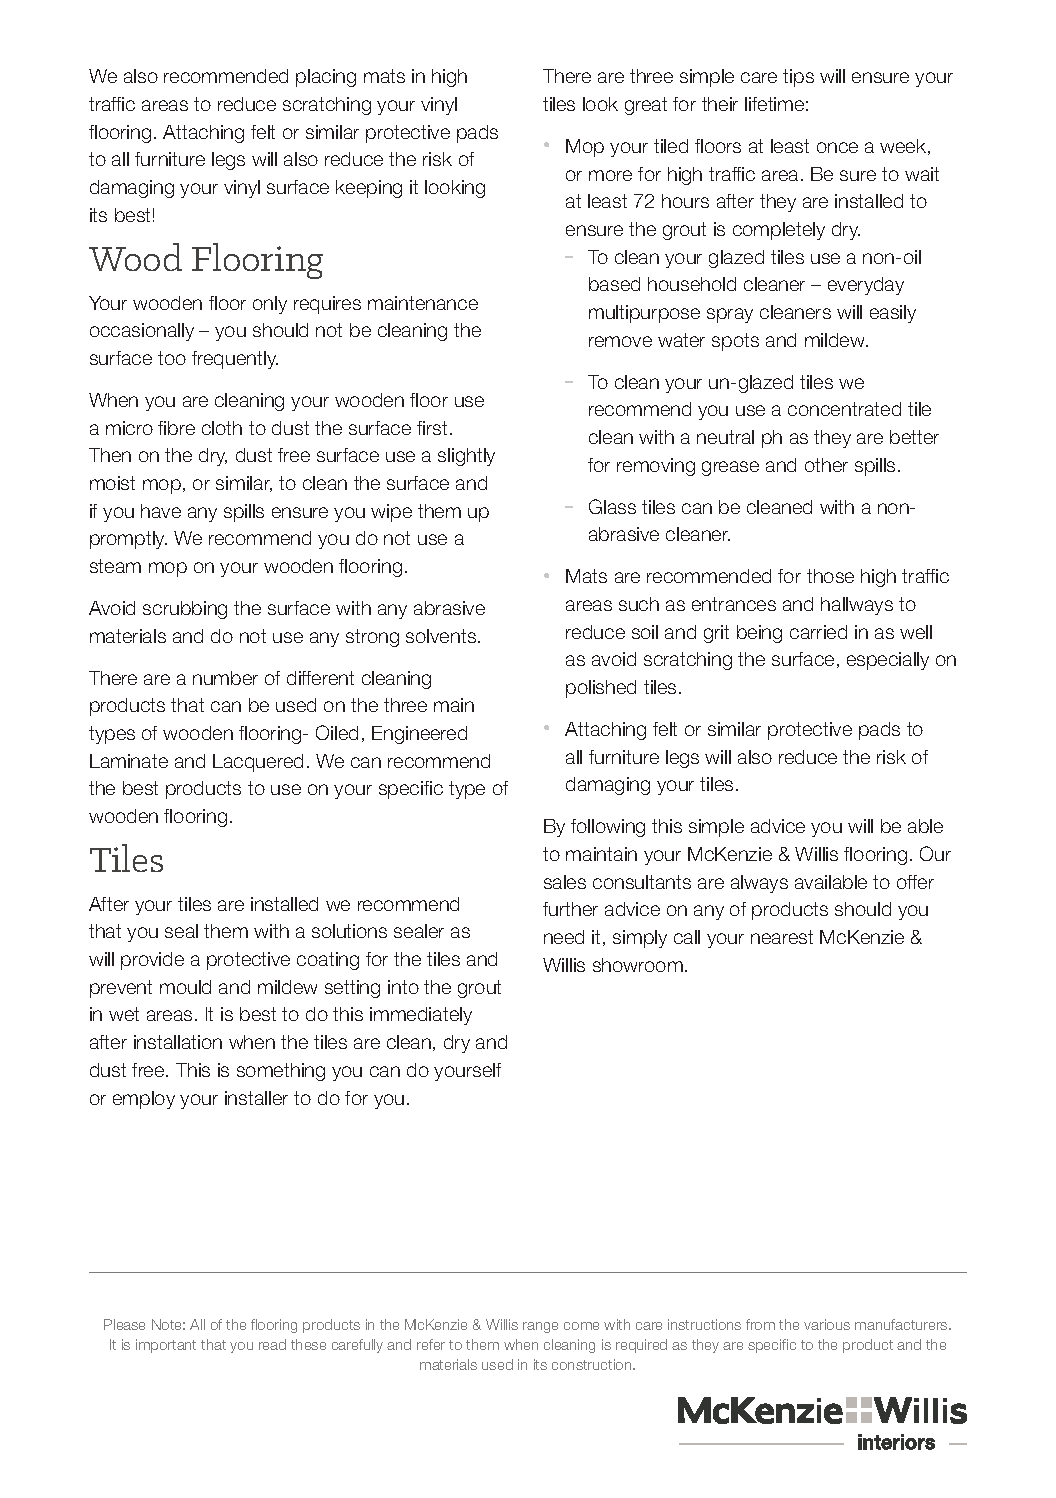 This screenshot has height=1498, width=1056. I want to click on more, so click(610, 175).
